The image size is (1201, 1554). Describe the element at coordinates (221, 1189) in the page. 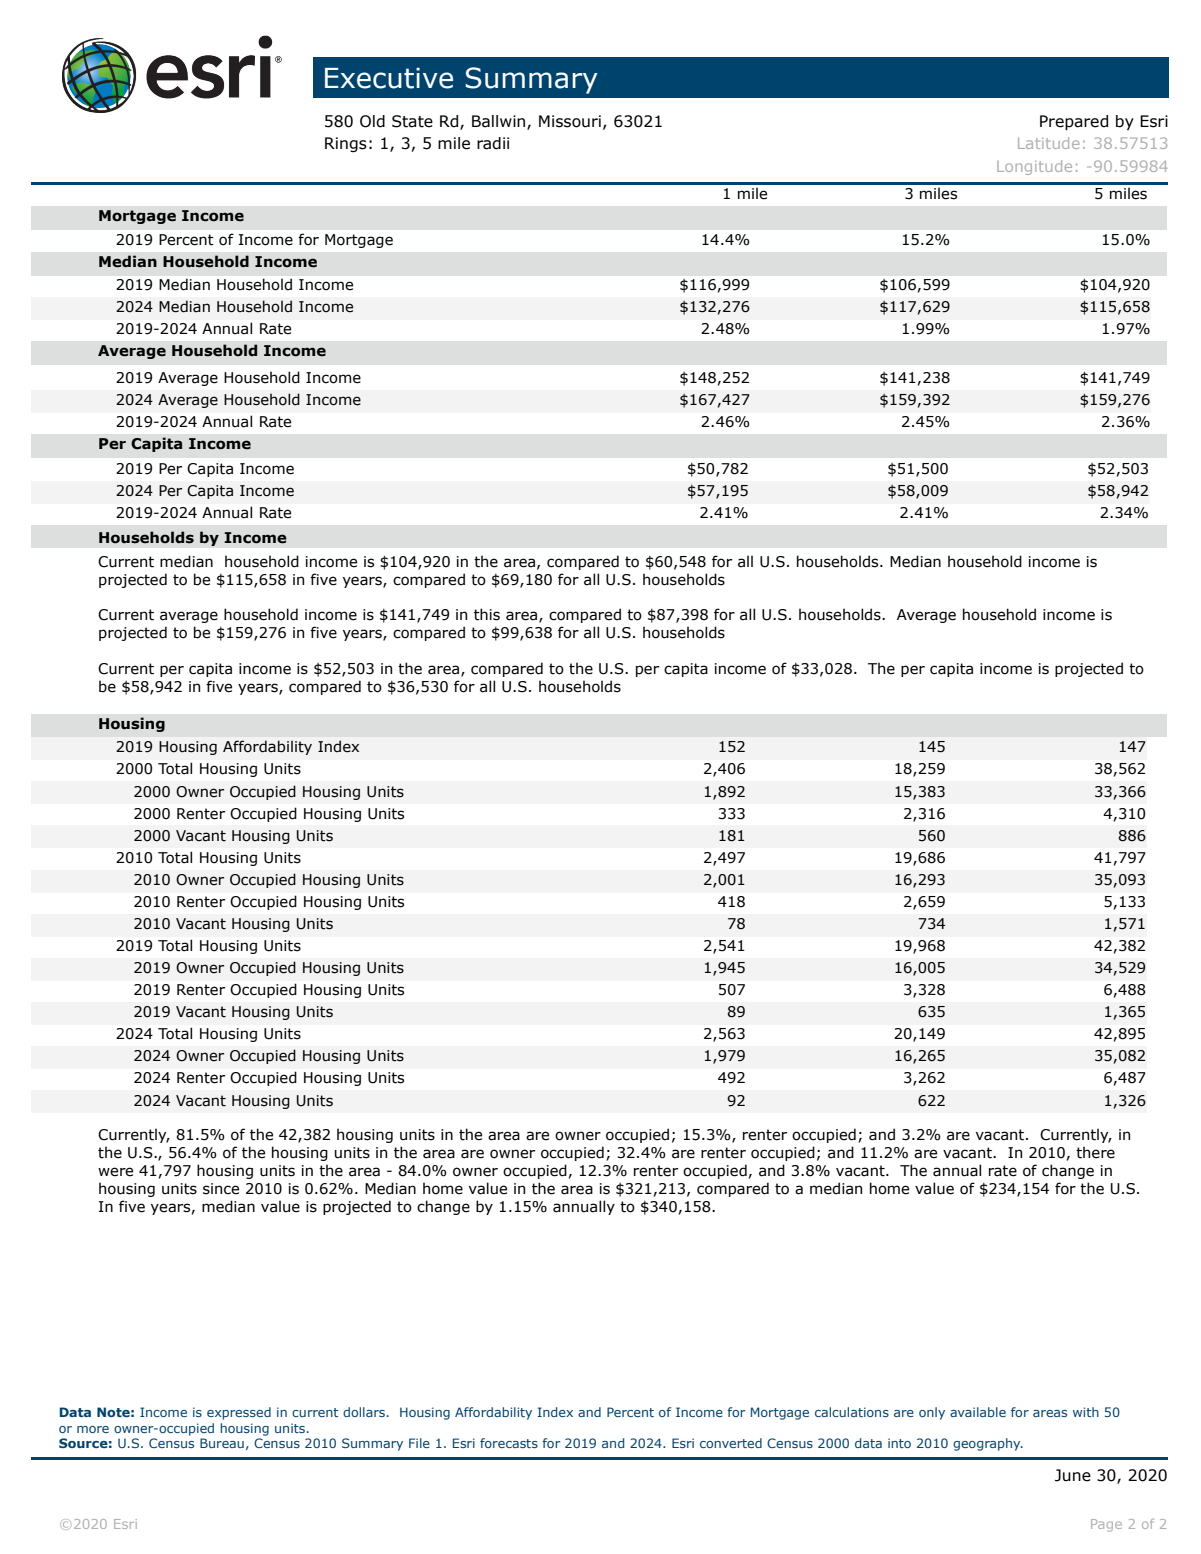

I see `since` at that location.
